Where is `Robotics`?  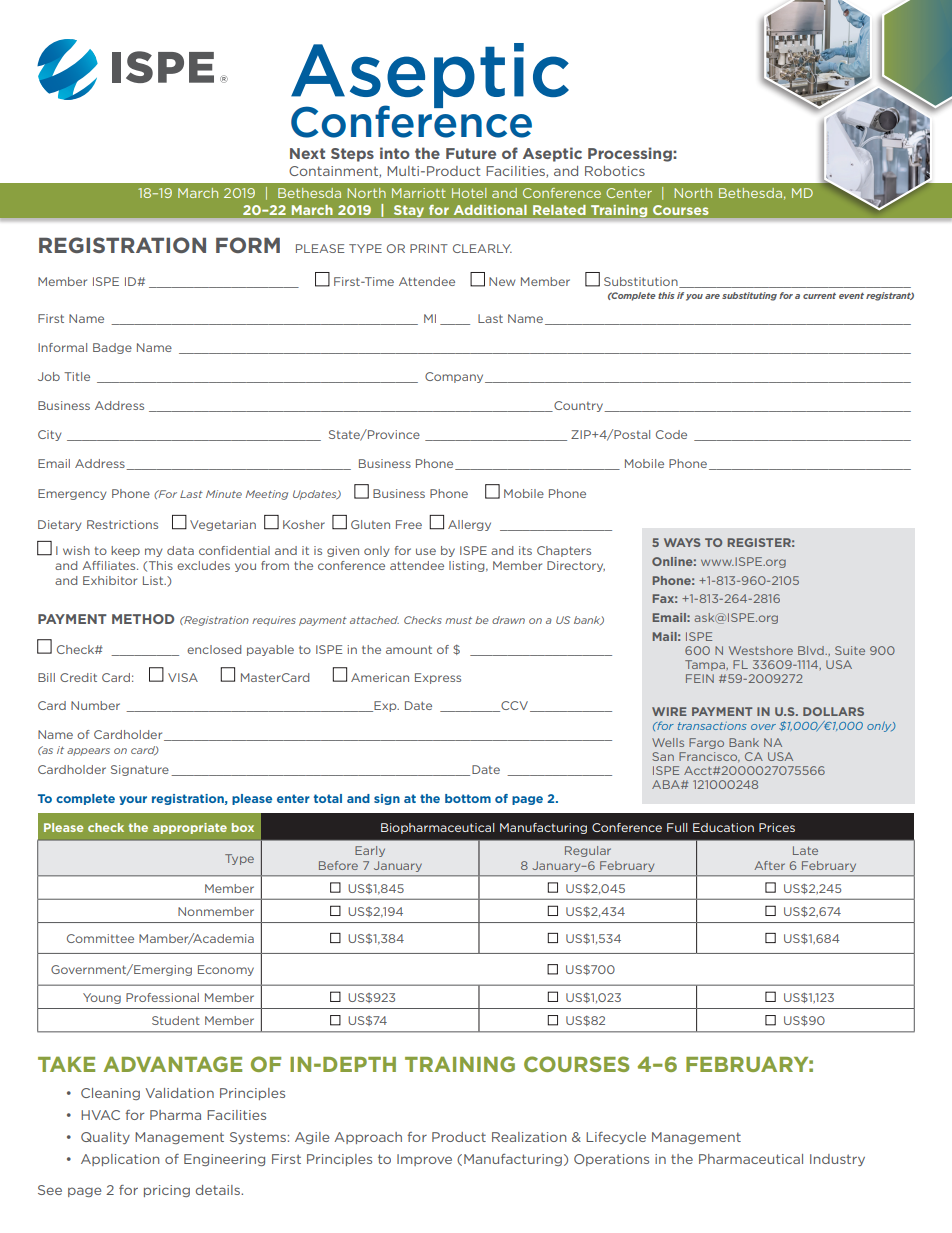
Robotics is located at coordinates (615, 171).
